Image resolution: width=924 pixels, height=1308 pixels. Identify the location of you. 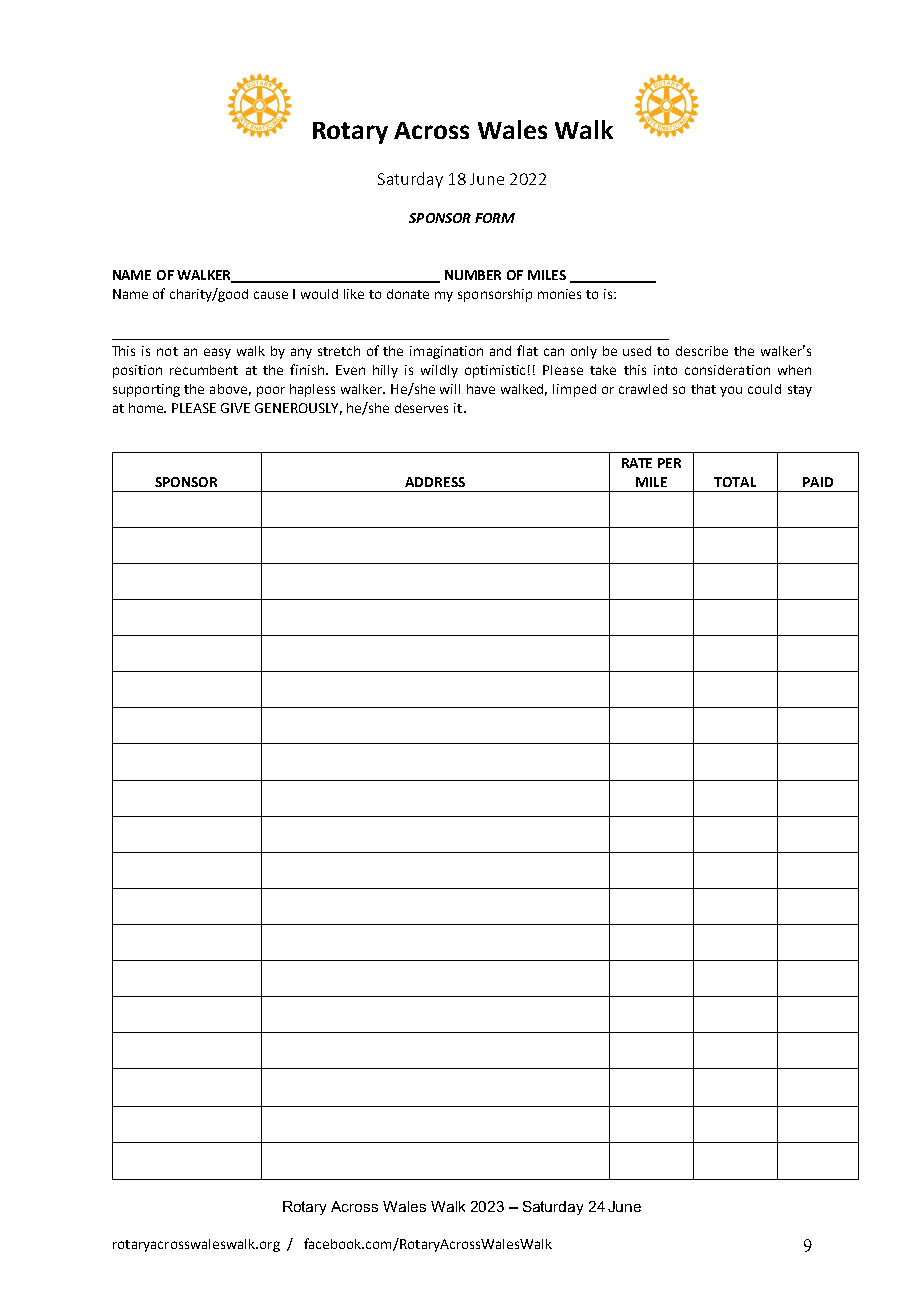
(731, 391).
